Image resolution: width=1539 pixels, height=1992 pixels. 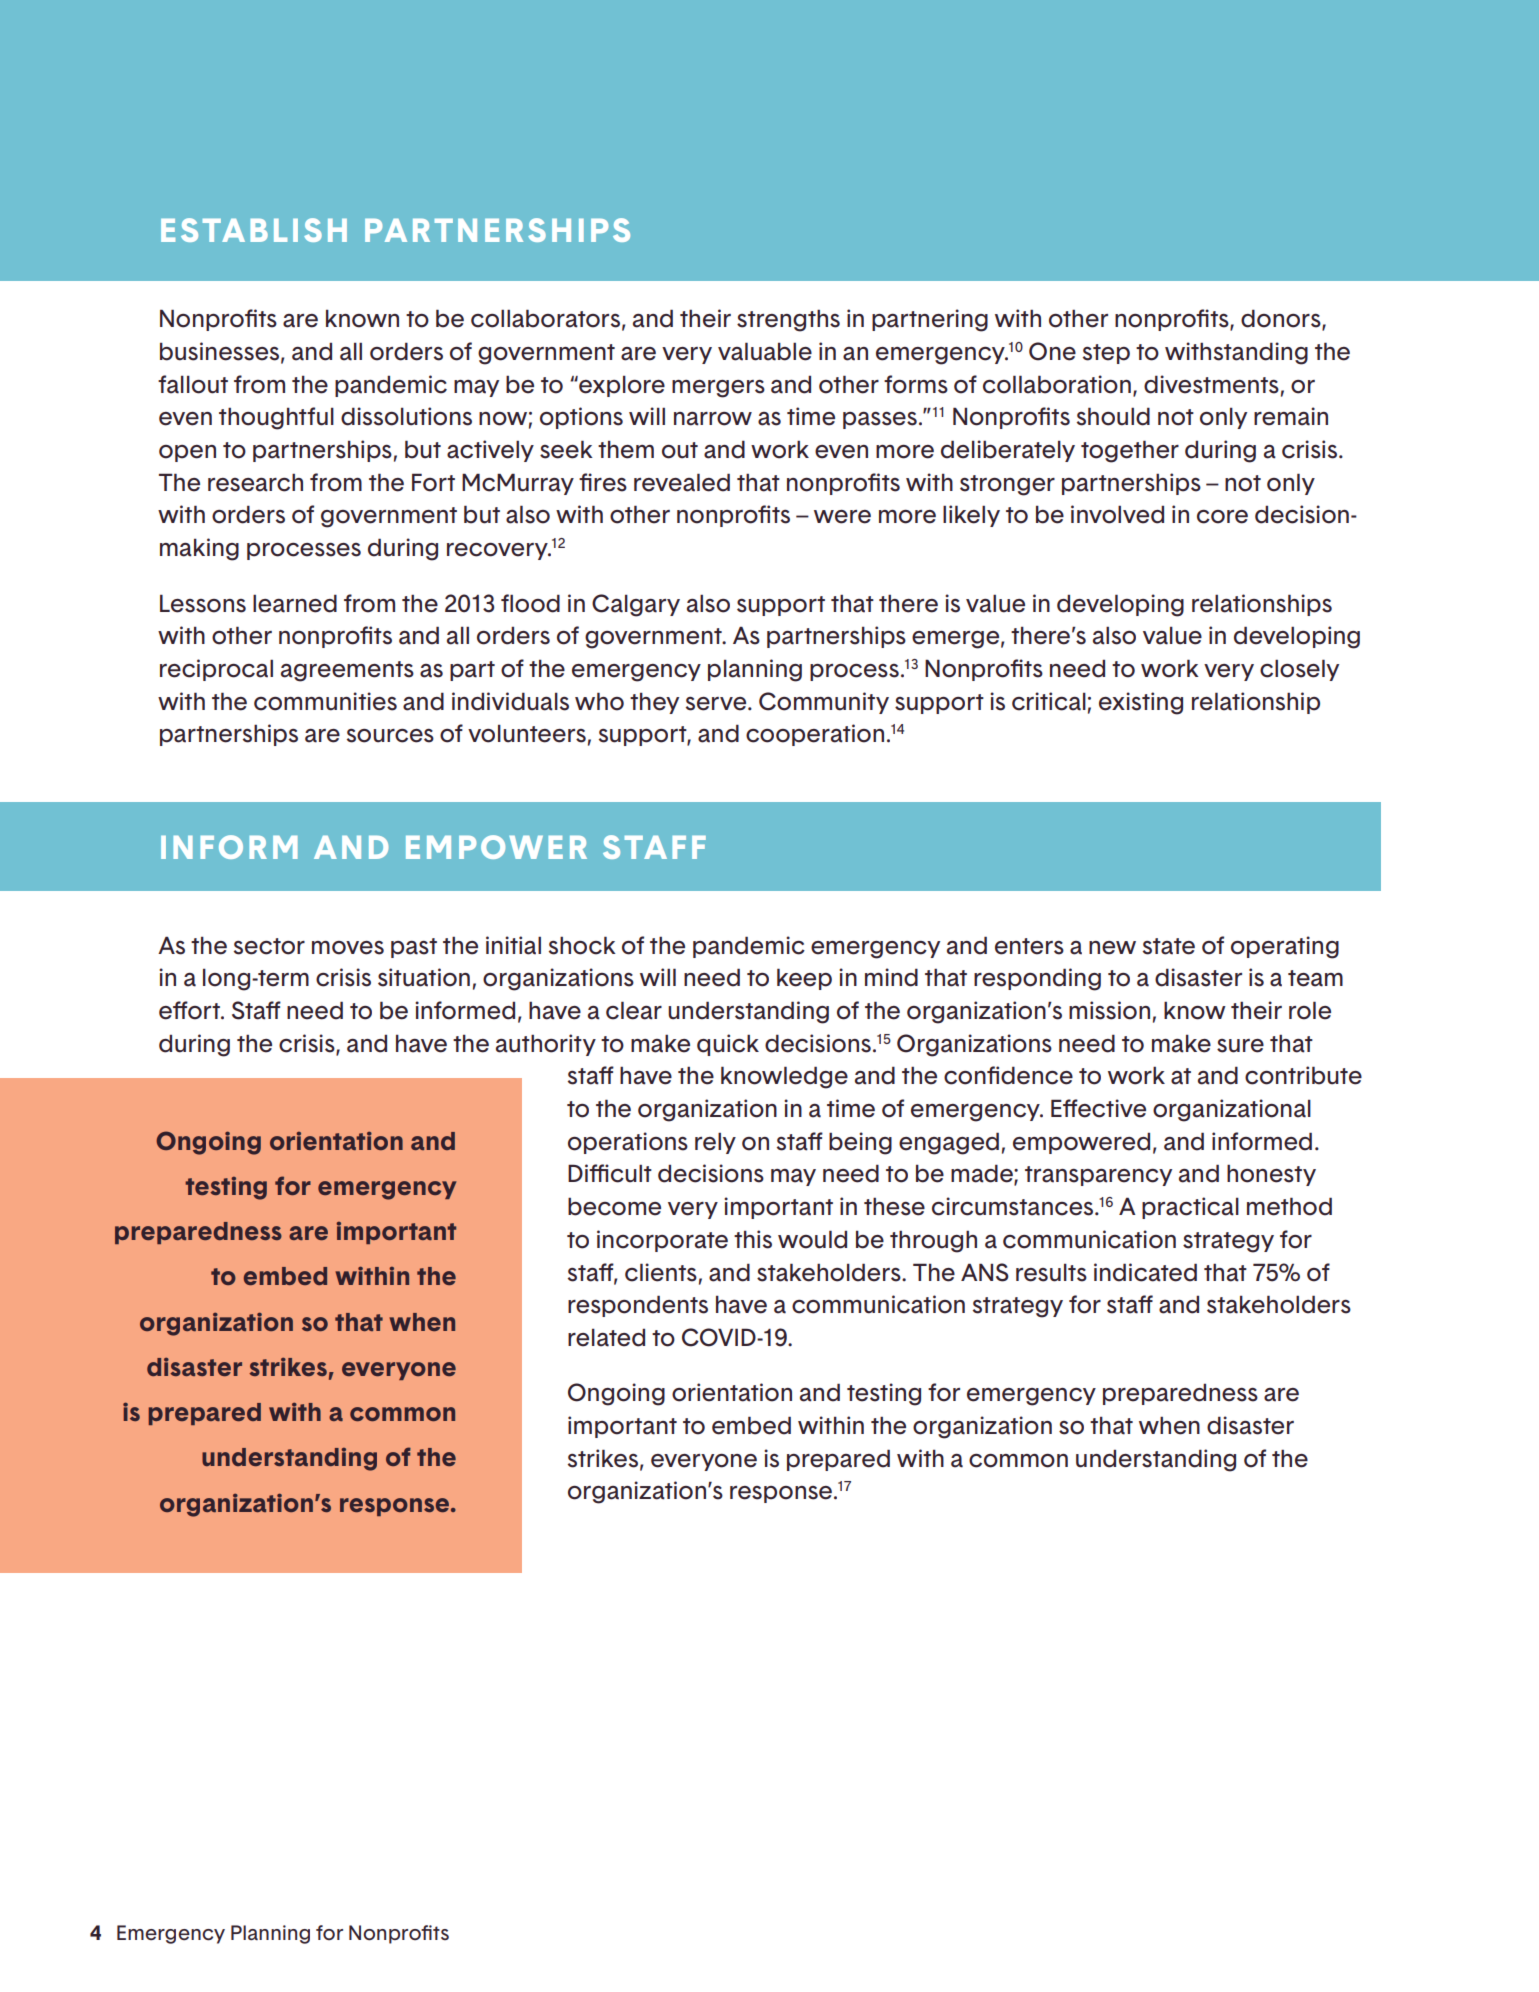 What do you see at coordinates (661, 1272) in the screenshot?
I see `clients` at bounding box center [661, 1272].
